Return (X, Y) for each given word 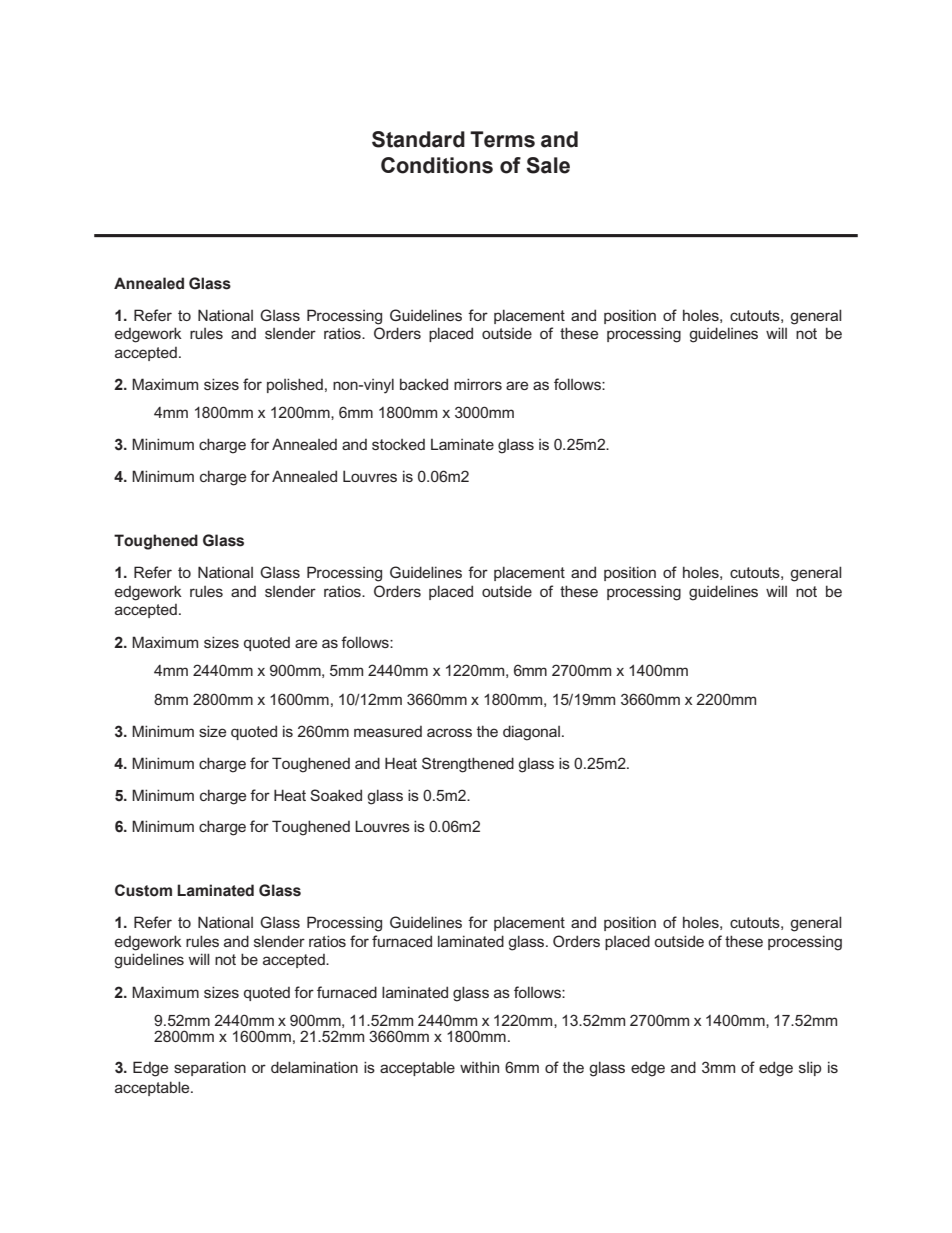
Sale (548, 165)
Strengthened (468, 765)
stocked (398, 444)
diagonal (531, 733)
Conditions (437, 165)
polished (295, 385)
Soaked (336, 795)
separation (210, 1068)
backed (424, 384)
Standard (418, 139)
